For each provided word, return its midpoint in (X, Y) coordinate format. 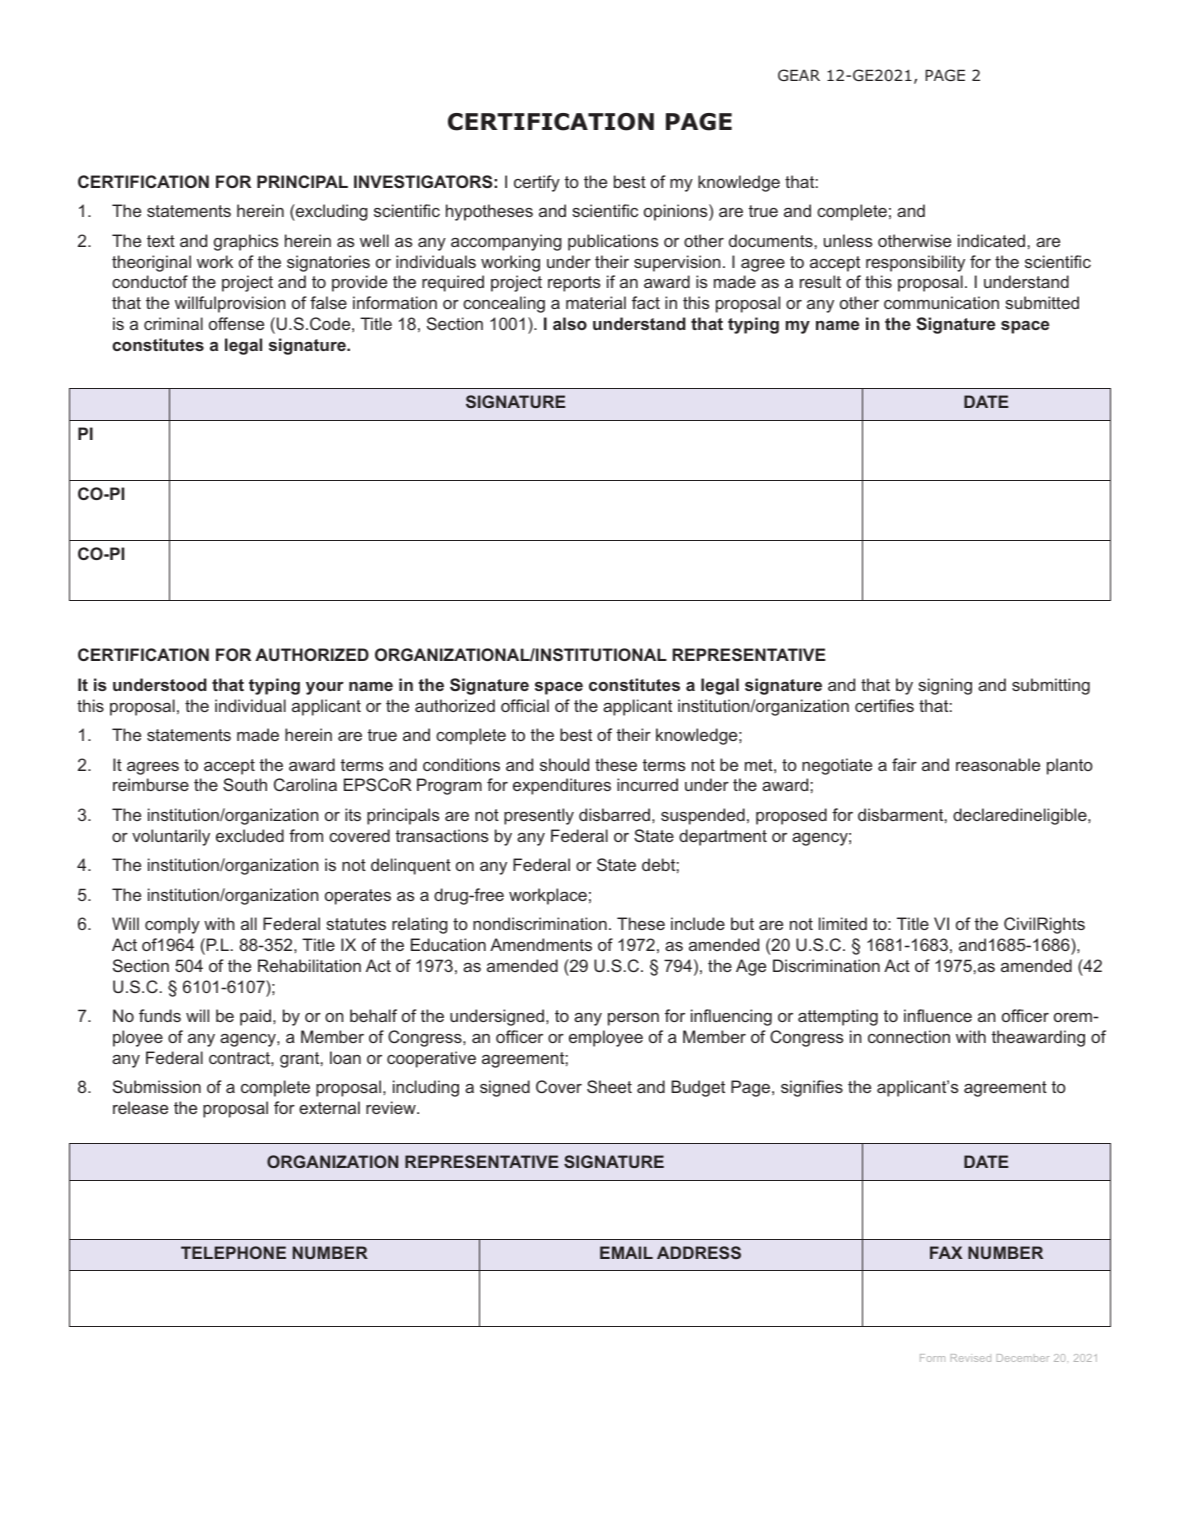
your (325, 688)
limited (843, 923)
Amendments (541, 944)
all (249, 923)
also (570, 323)
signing (945, 686)
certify (537, 183)
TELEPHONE (233, 1252)
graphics (246, 242)
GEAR (799, 75)
